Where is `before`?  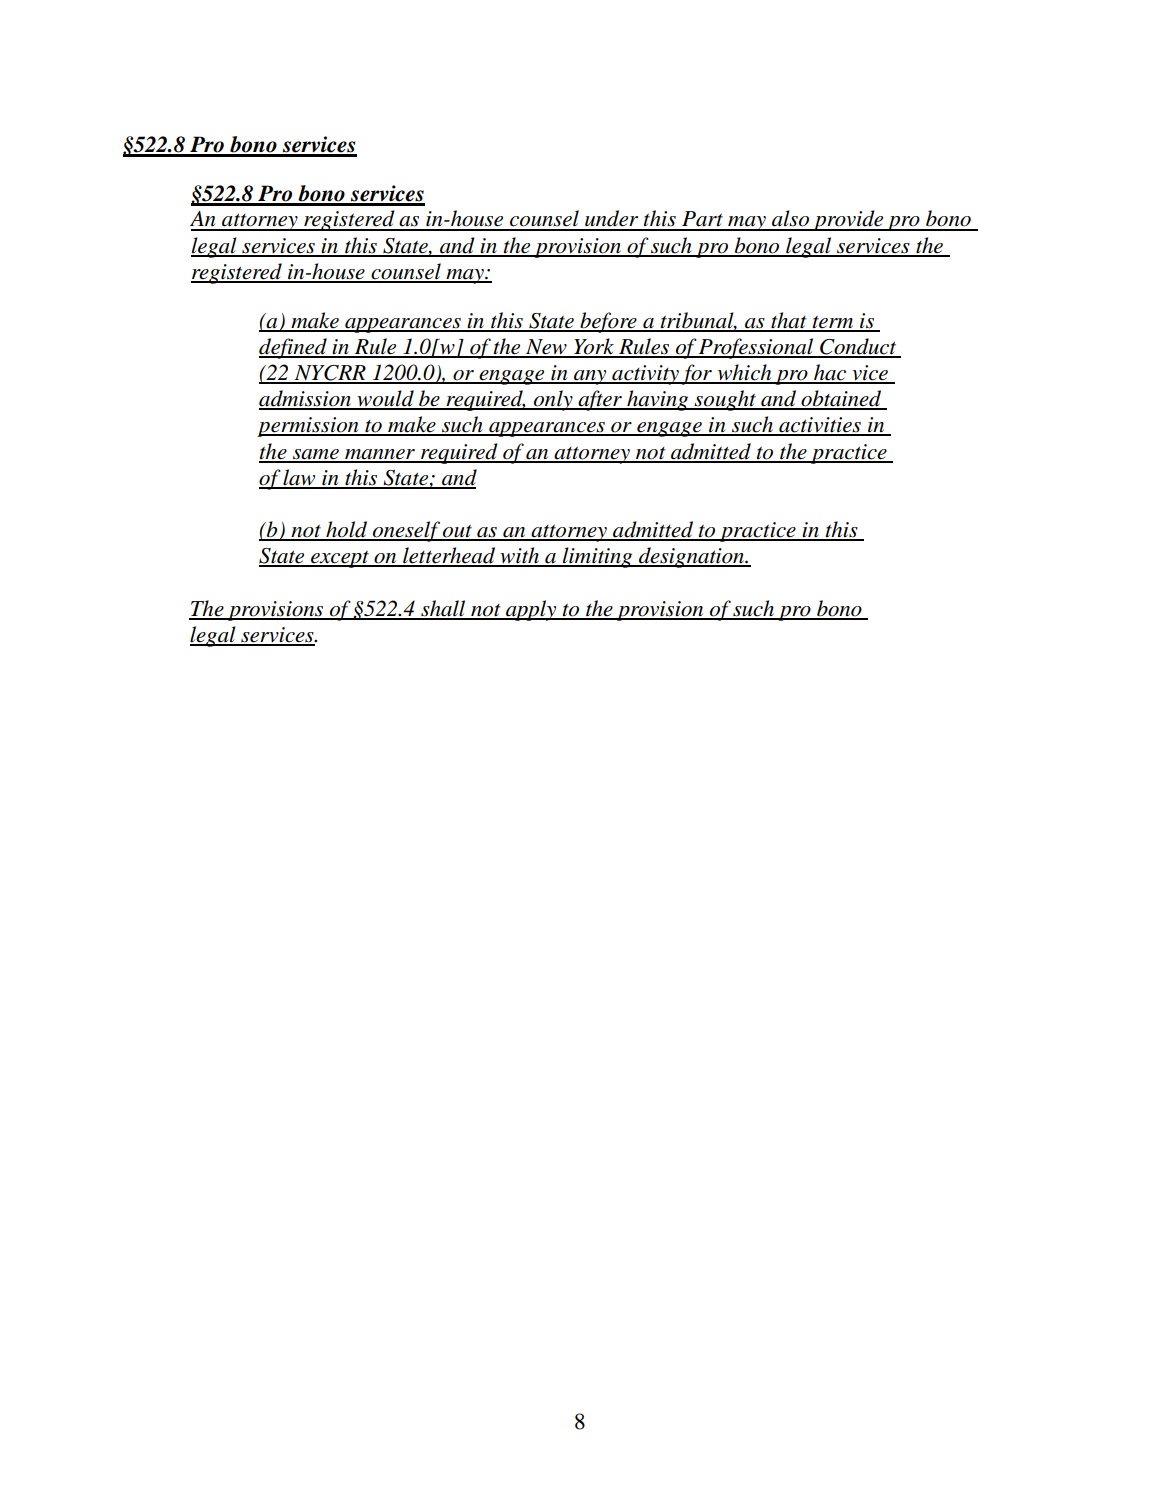
before is located at coordinates (608, 322).
